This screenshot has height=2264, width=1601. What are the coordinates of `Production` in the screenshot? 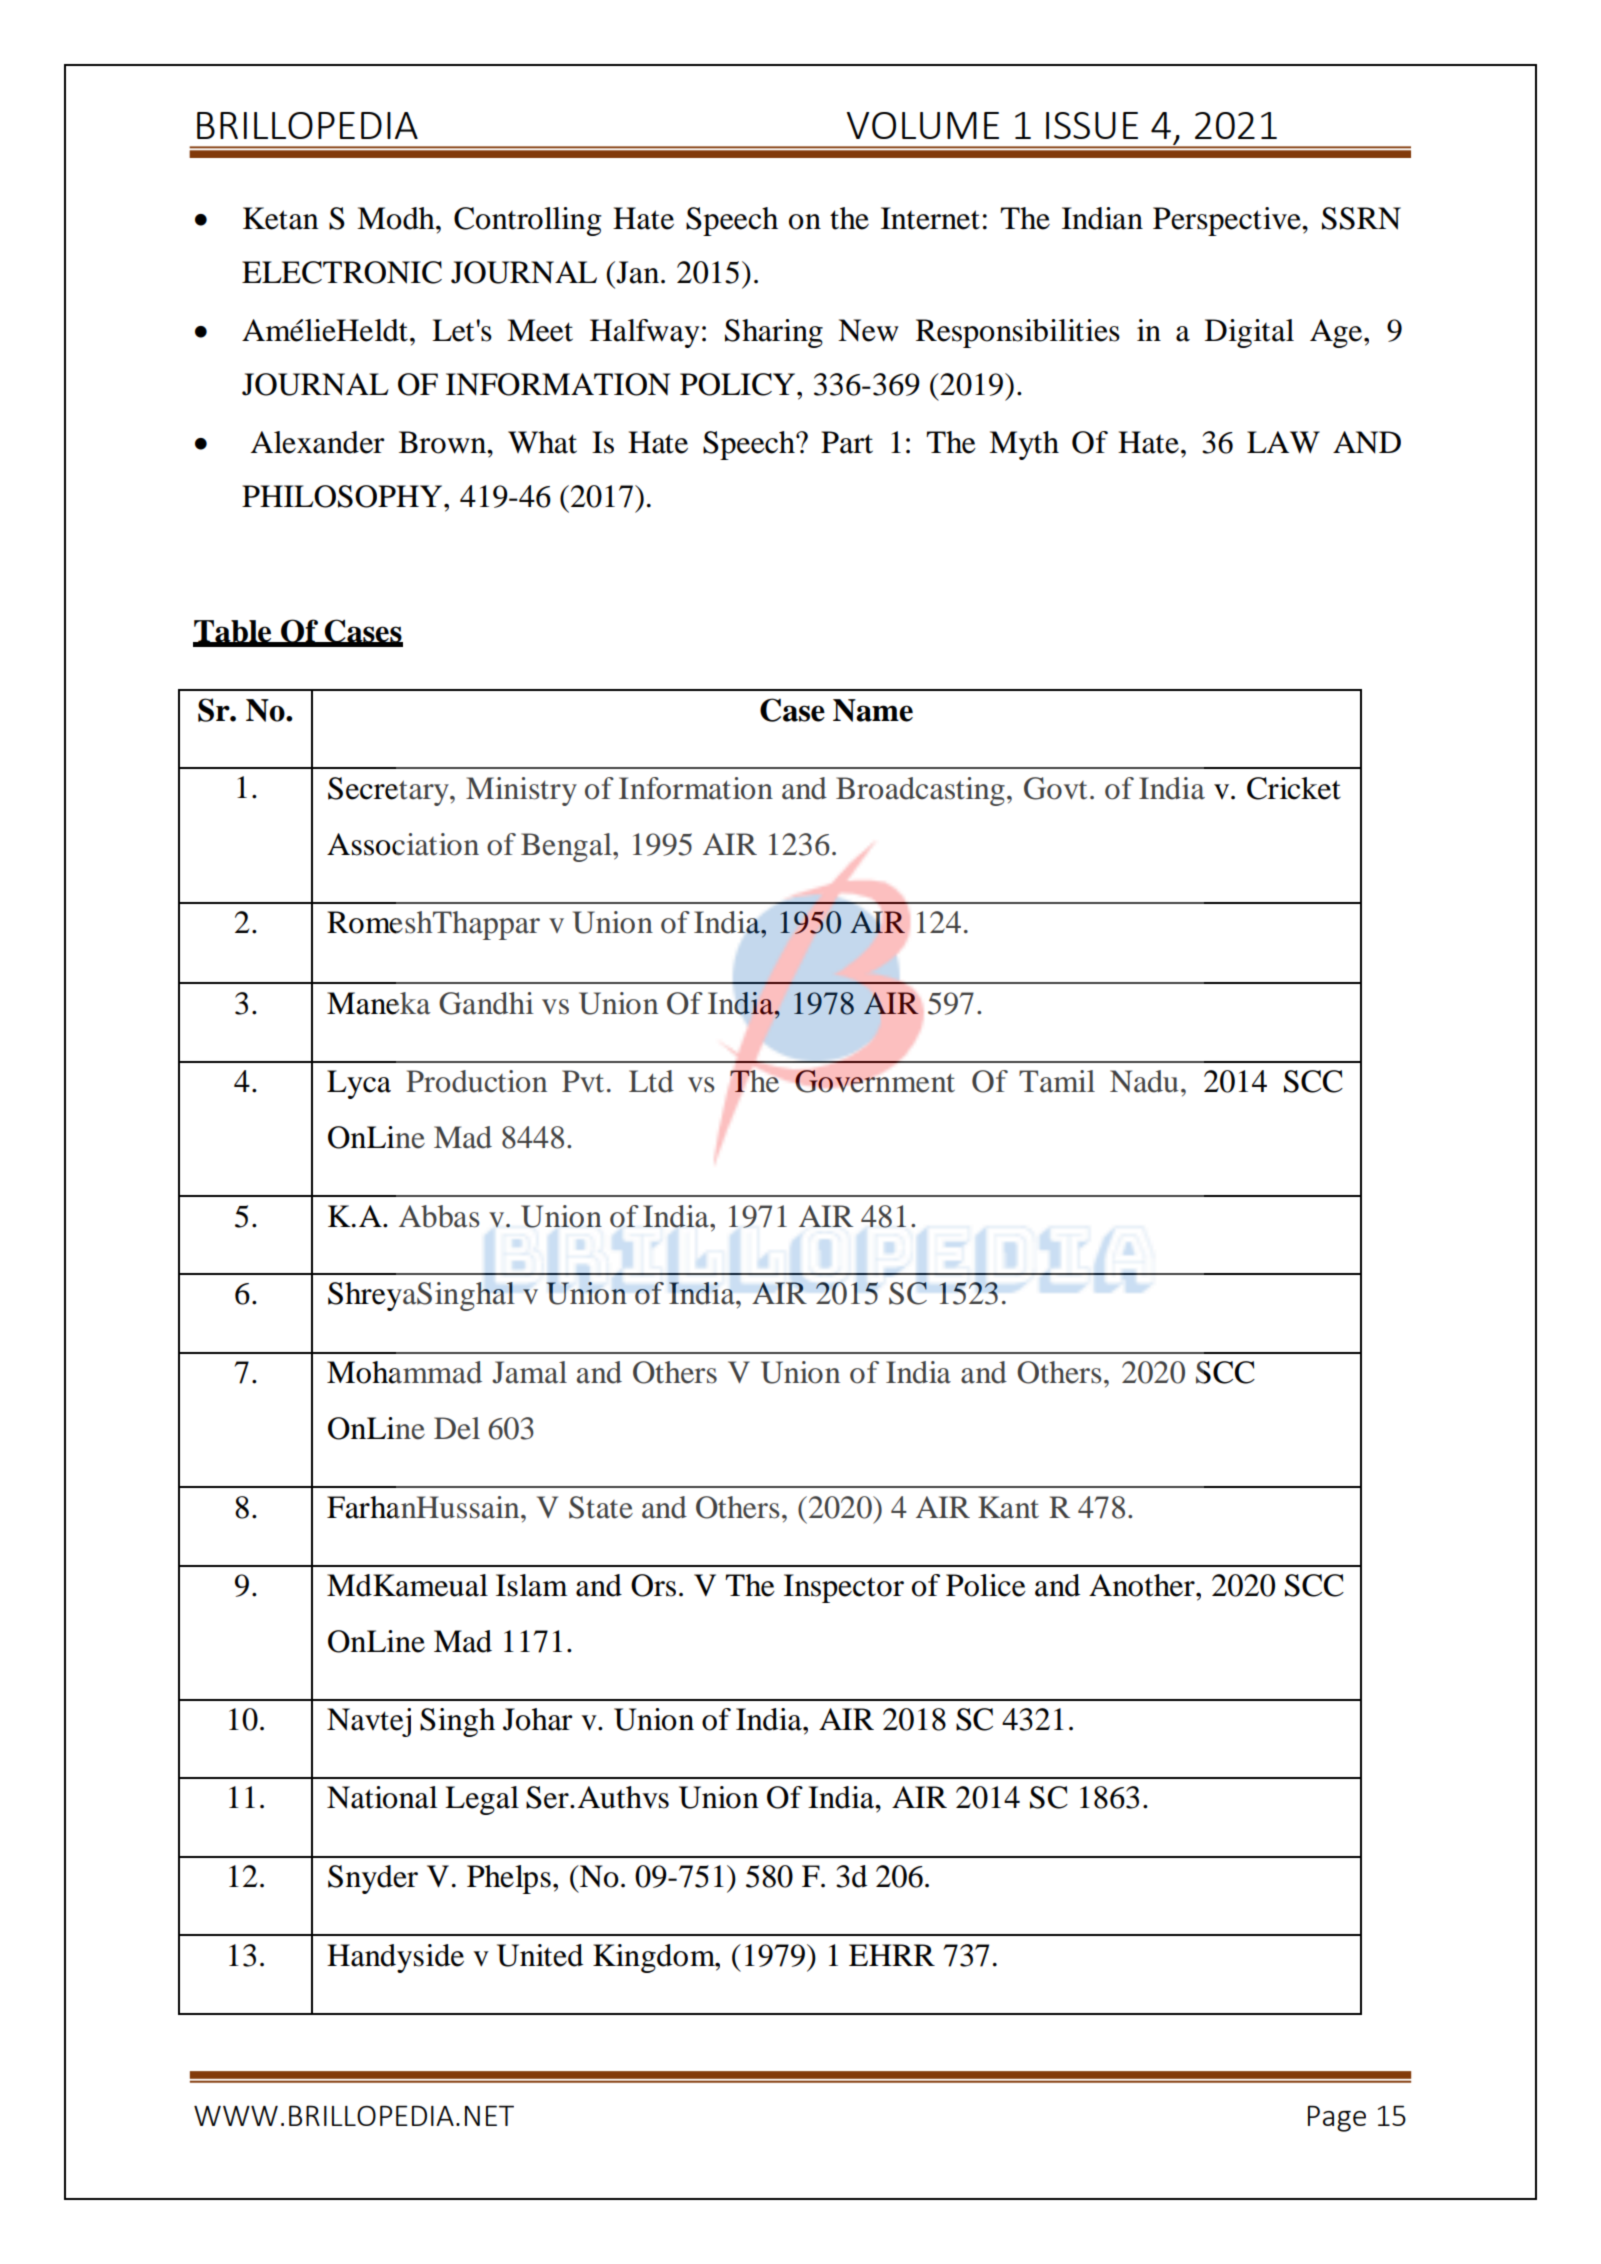 It's located at (476, 1081).
